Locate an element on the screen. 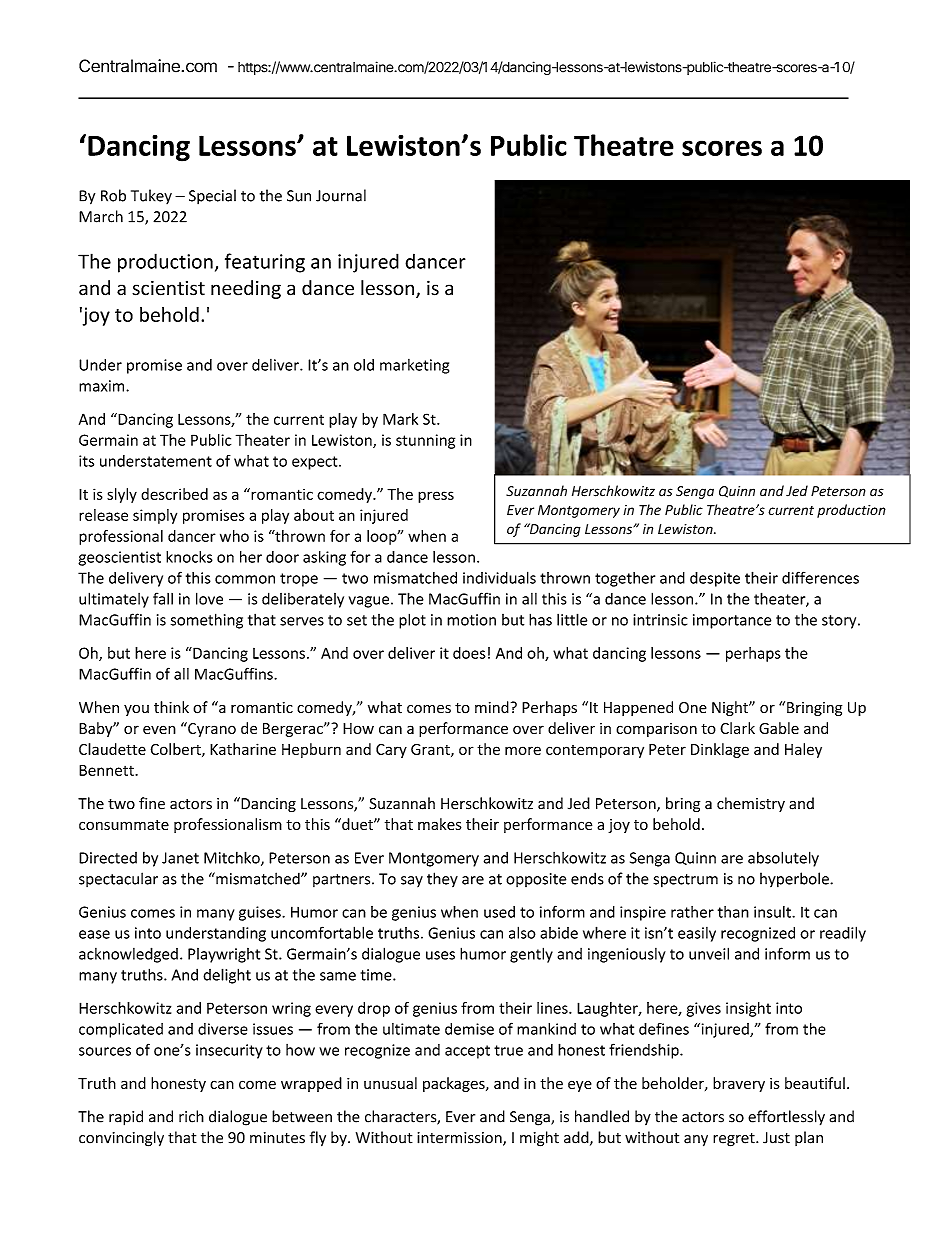 The width and height of the screenshot is (952, 1233). Journal is located at coordinates (341, 195).
